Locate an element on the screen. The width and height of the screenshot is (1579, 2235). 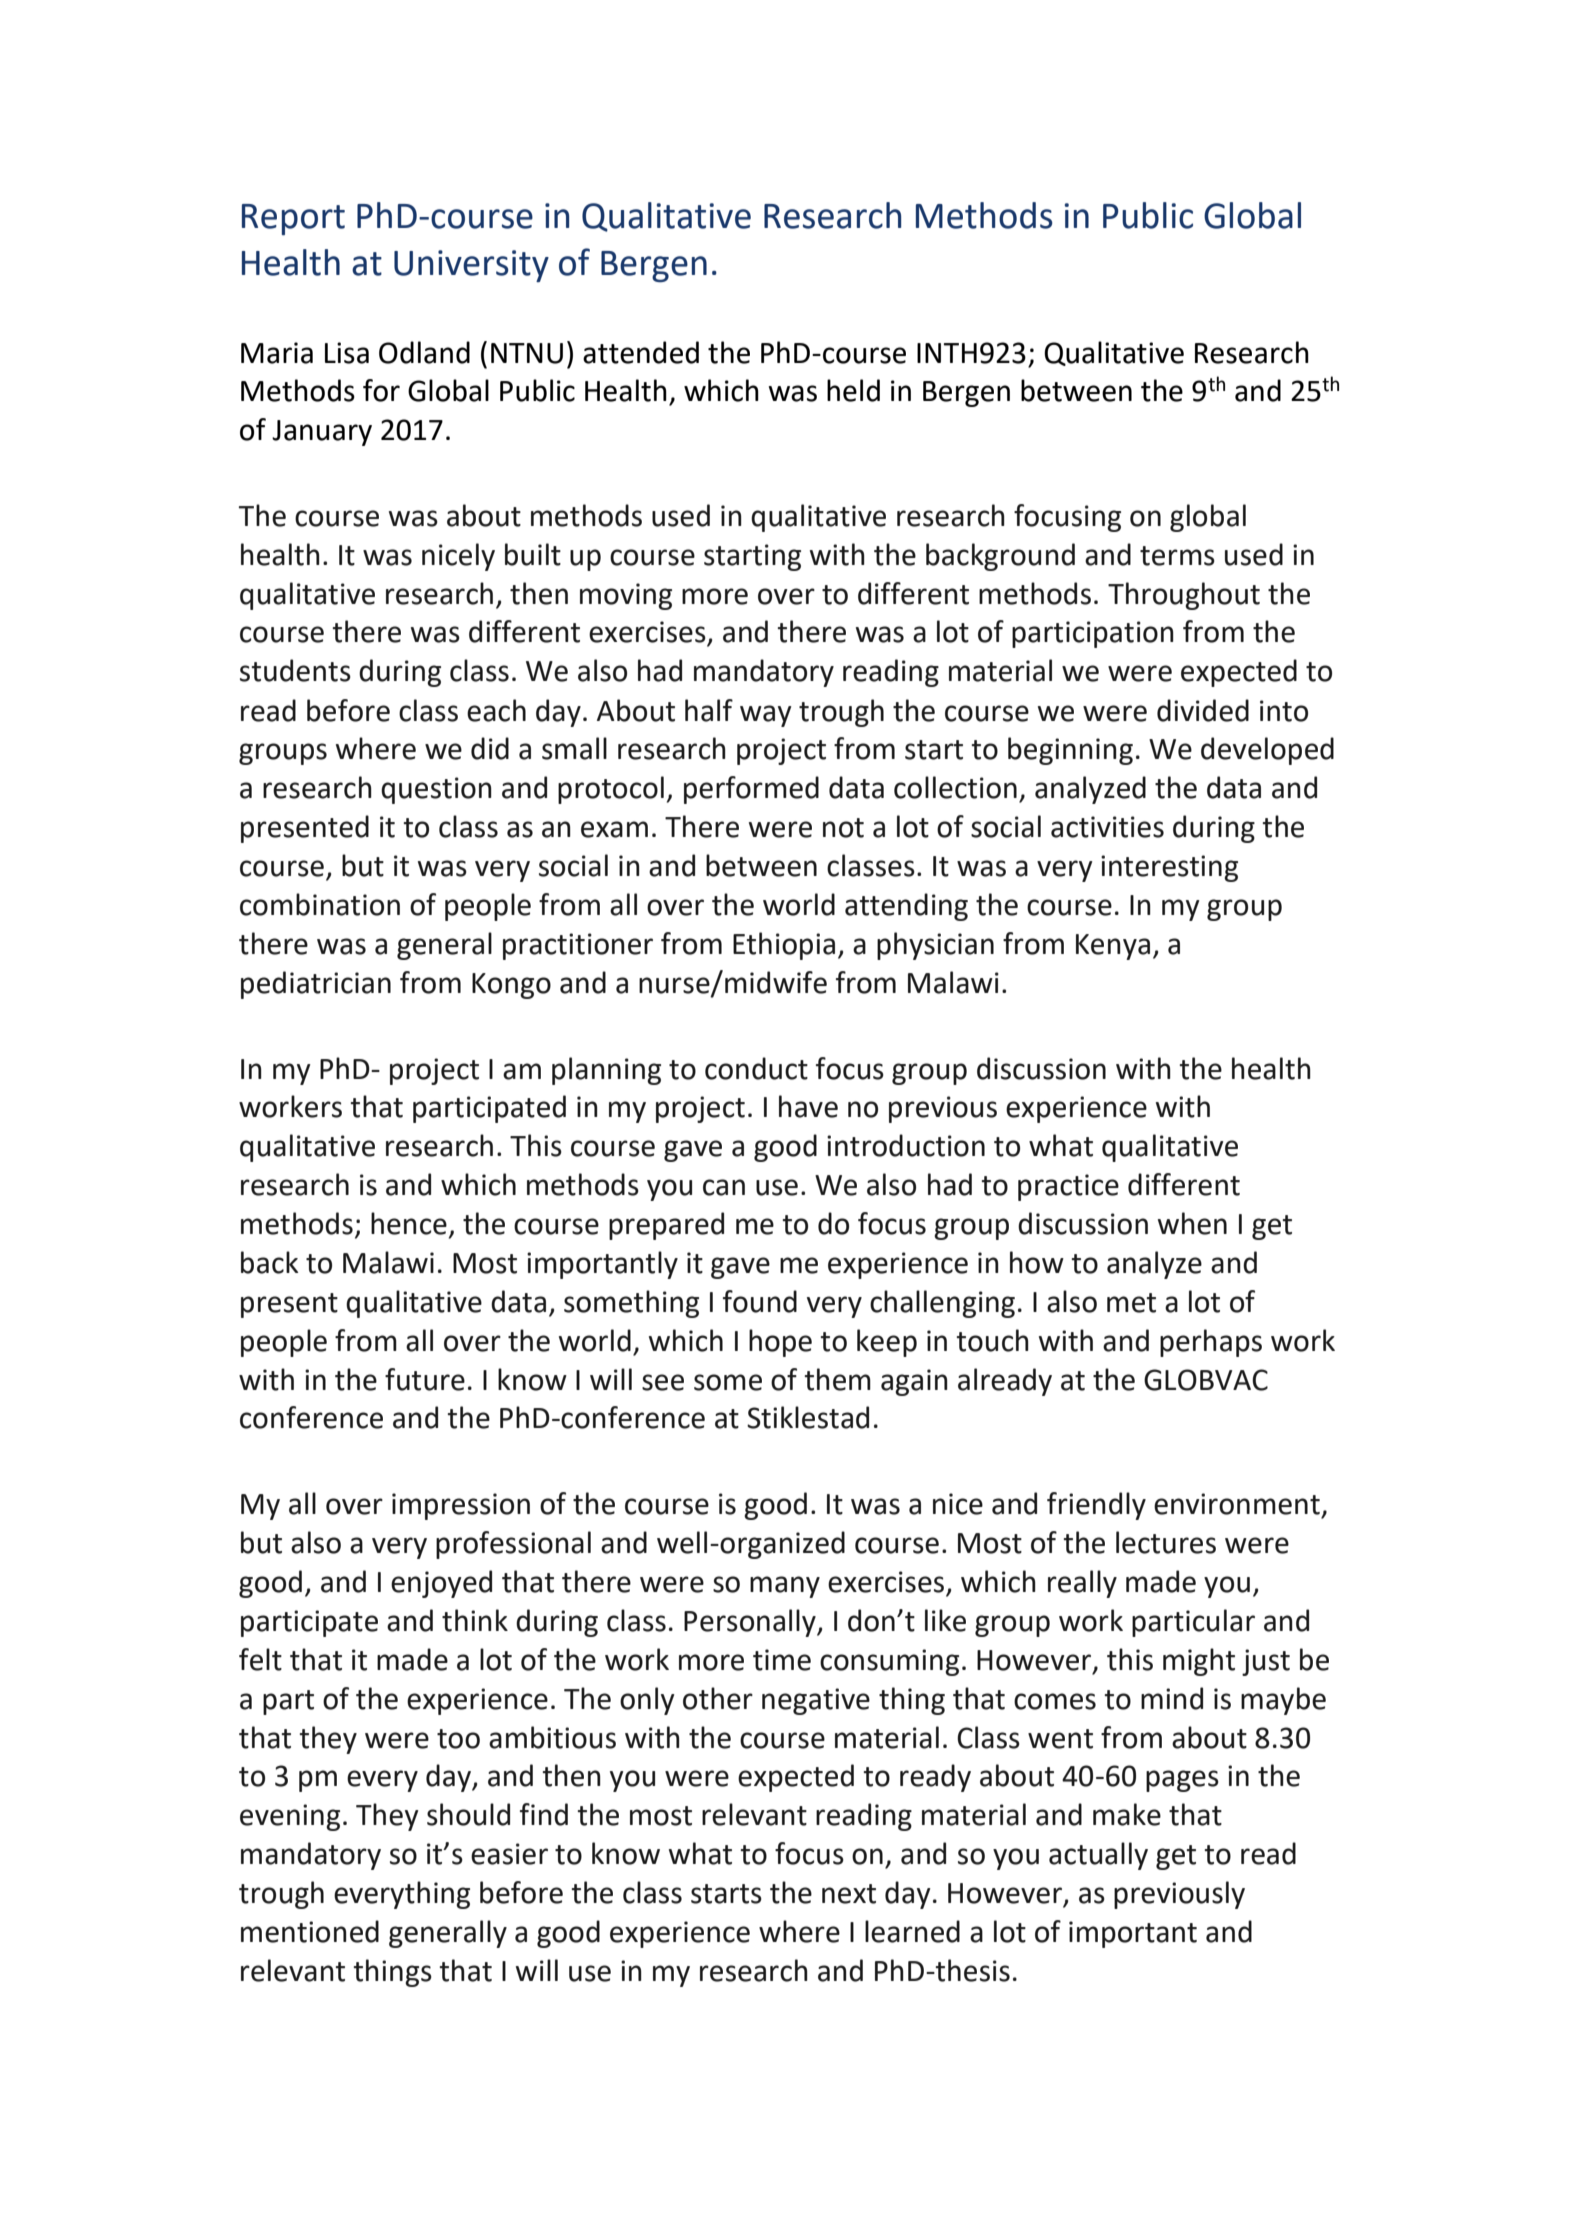
Kenya is located at coordinates (1113, 947).
